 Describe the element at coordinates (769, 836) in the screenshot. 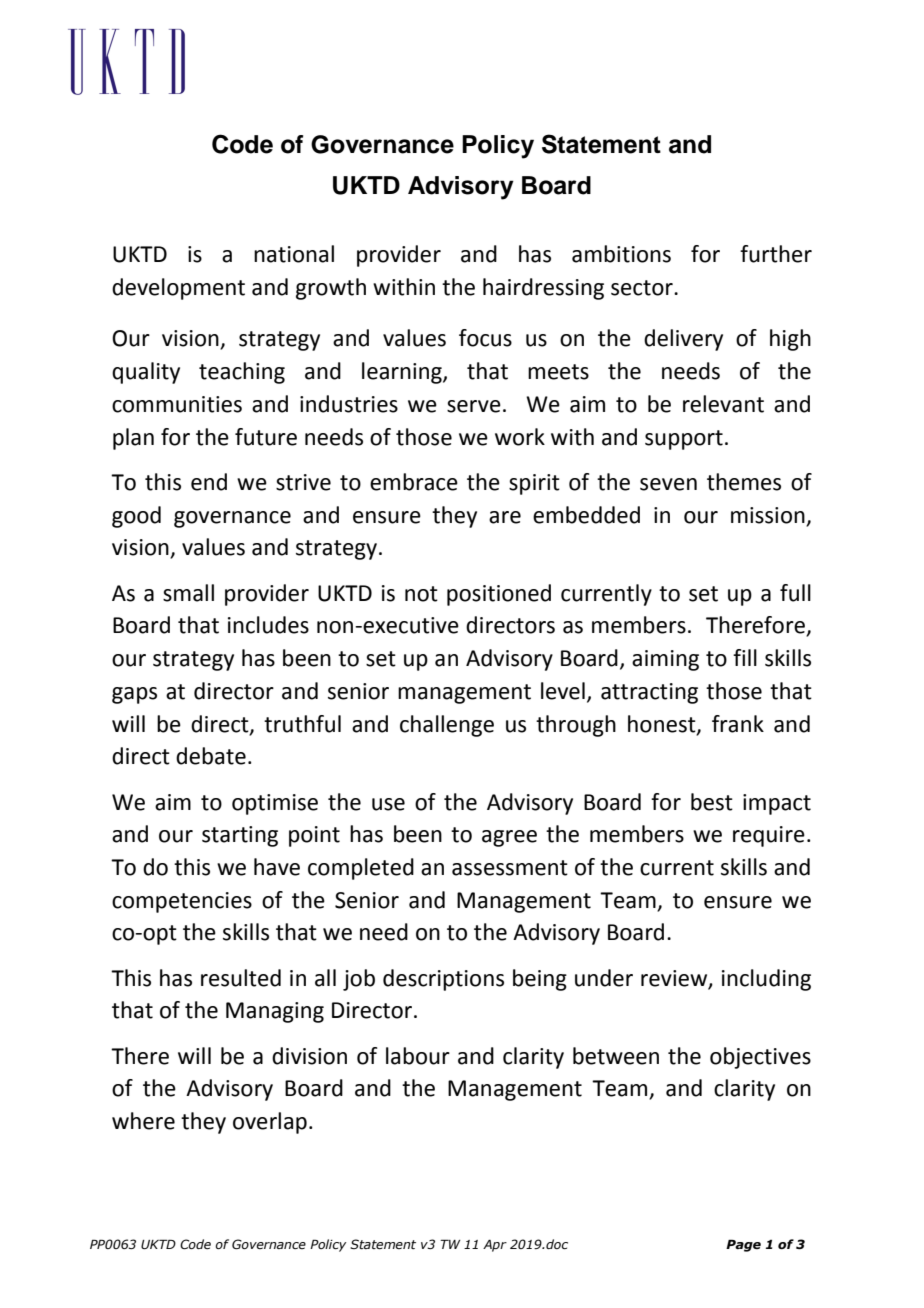

I see `require` at that location.
